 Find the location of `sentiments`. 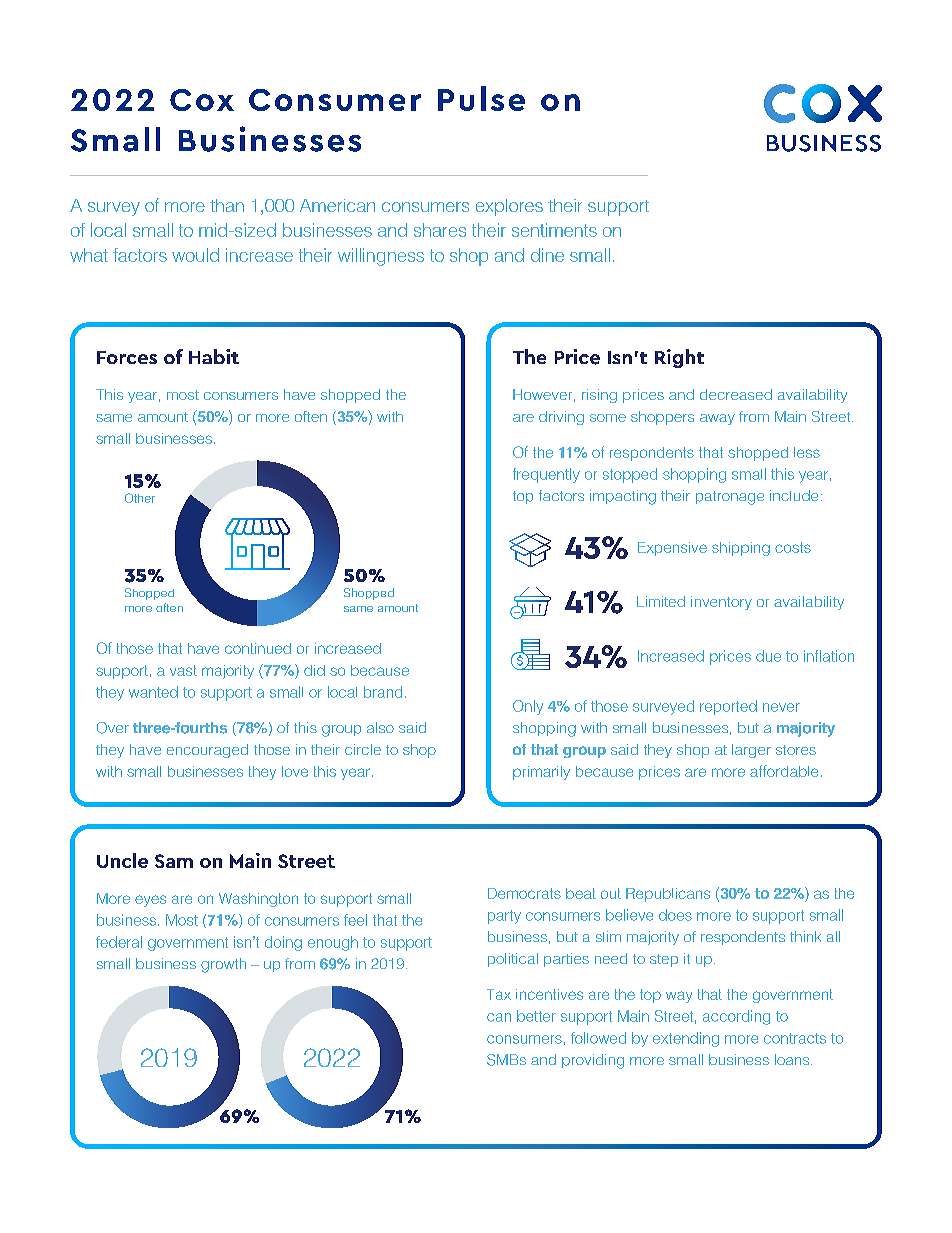

sentiments is located at coordinates (554, 230).
